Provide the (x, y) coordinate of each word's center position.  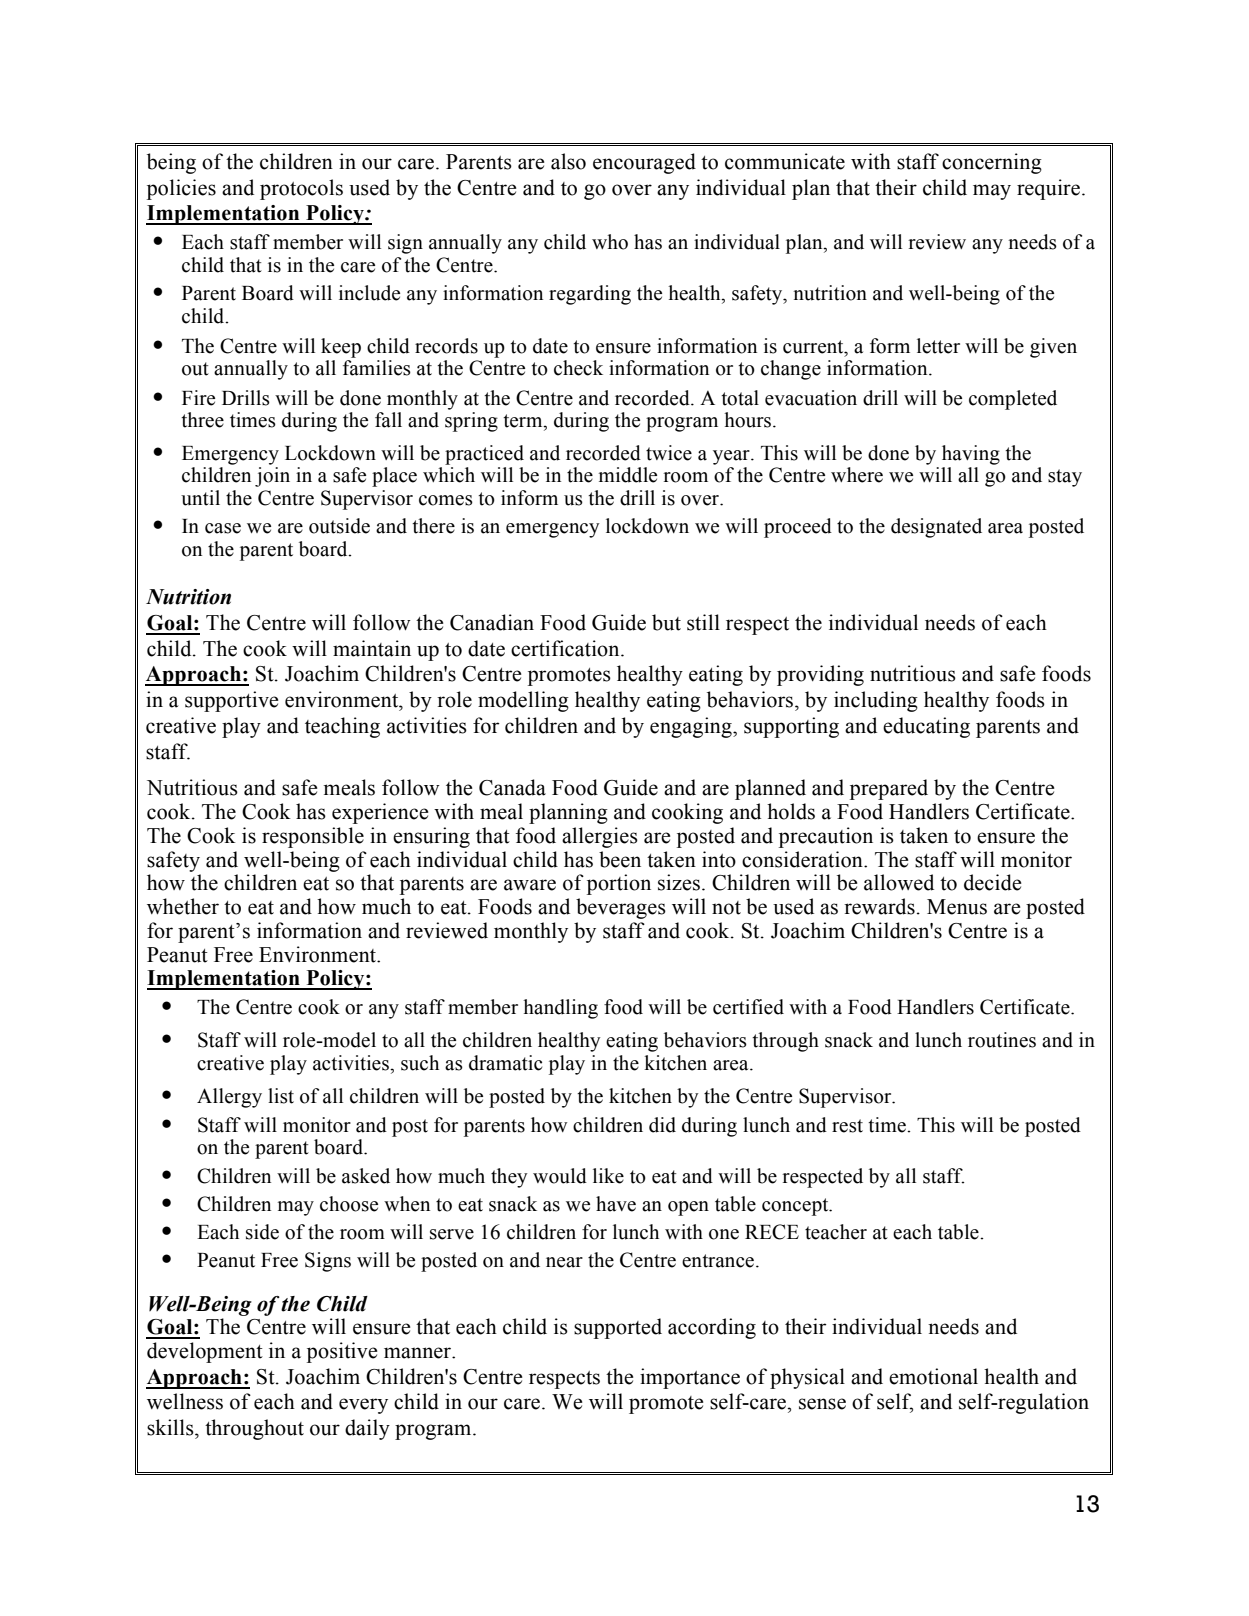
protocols (301, 189)
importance (690, 1378)
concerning (992, 163)
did (662, 1125)
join (272, 477)
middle (628, 475)
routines (1002, 1040)
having (971, 455)
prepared (889, 789)
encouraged (644, 163)
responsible (313, 837)
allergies (600, 837)
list (281, 1096)
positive (342, 1352)
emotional (933, 1376)
